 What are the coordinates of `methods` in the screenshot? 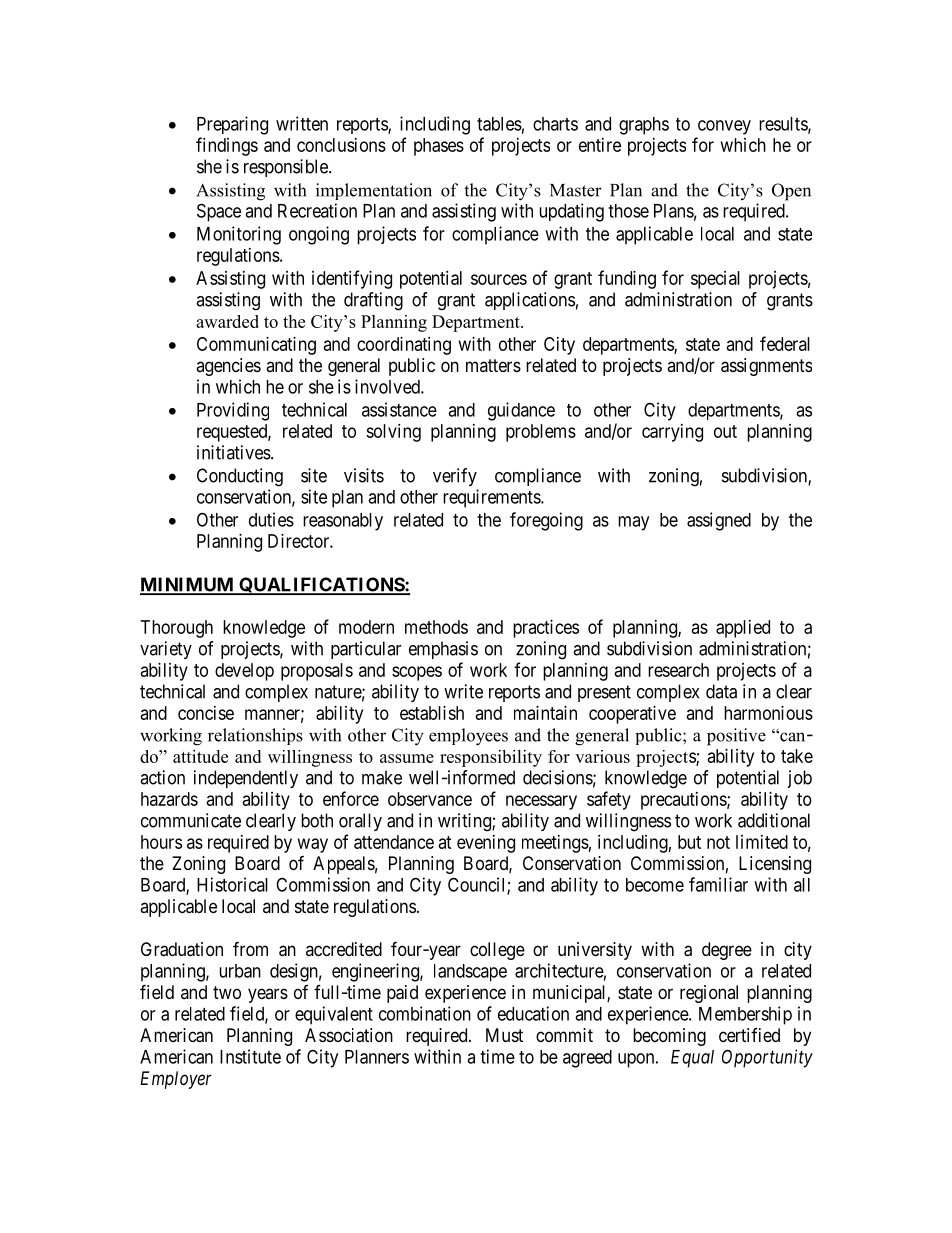 It's located at (436, 627).
